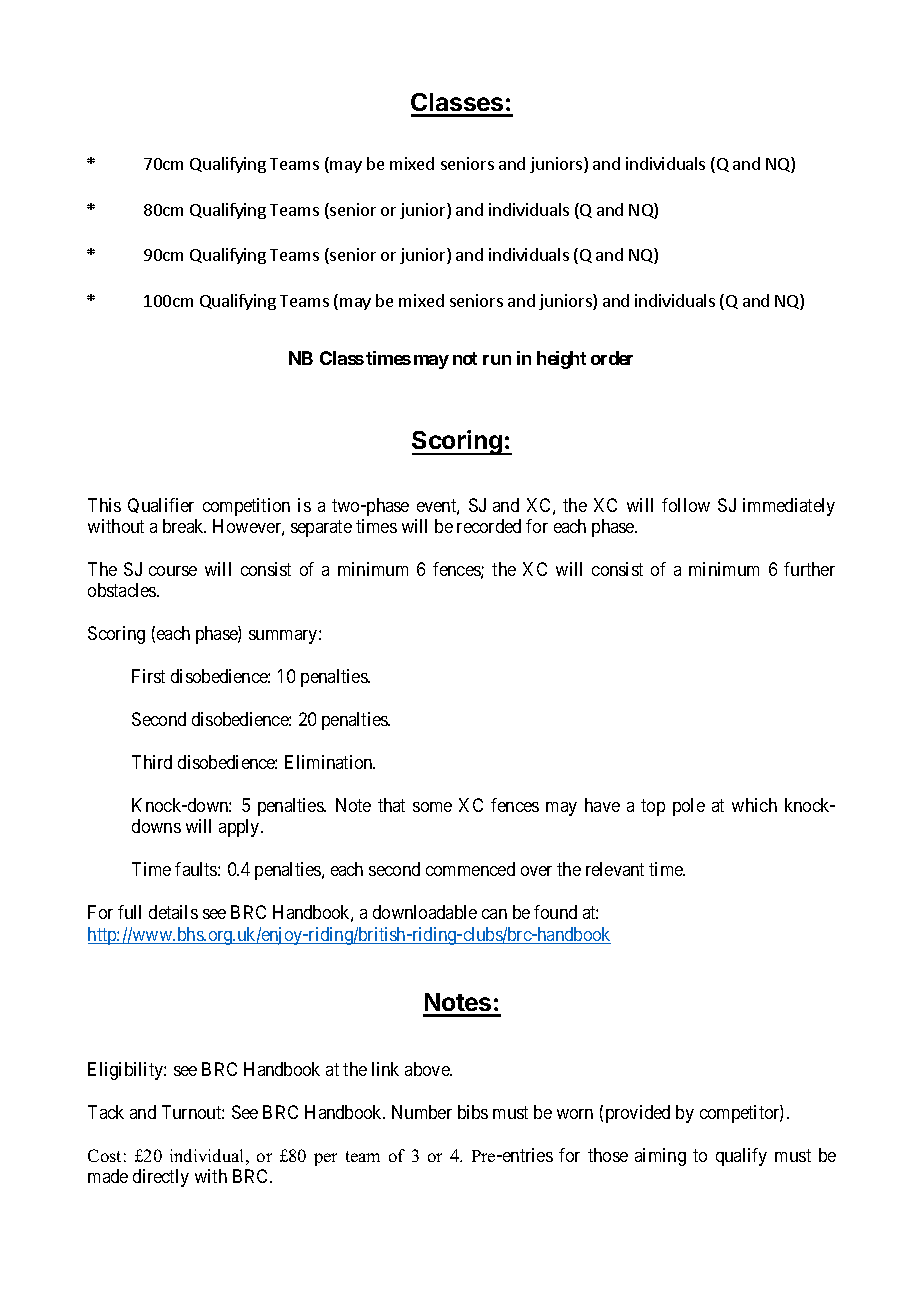 Image resolution: width=924 pixels, height=1308 pixels. I want to click on directly, so click(161, 1178).
